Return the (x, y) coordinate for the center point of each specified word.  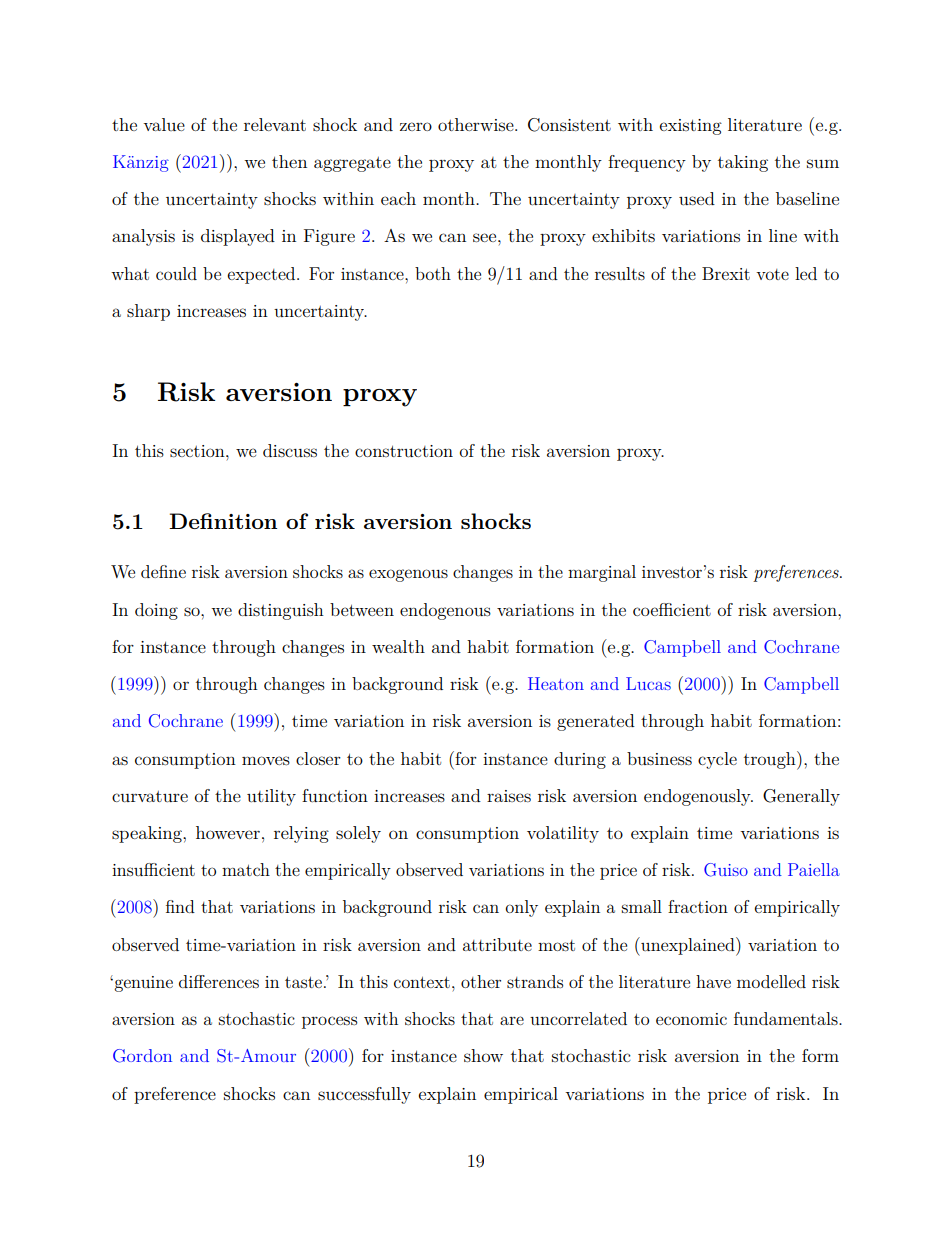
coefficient (672, 609)
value (164, 124)
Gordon (142, 1056)
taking (743, 163)
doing (156, 611)
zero (416, 126)
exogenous (408, 575)
